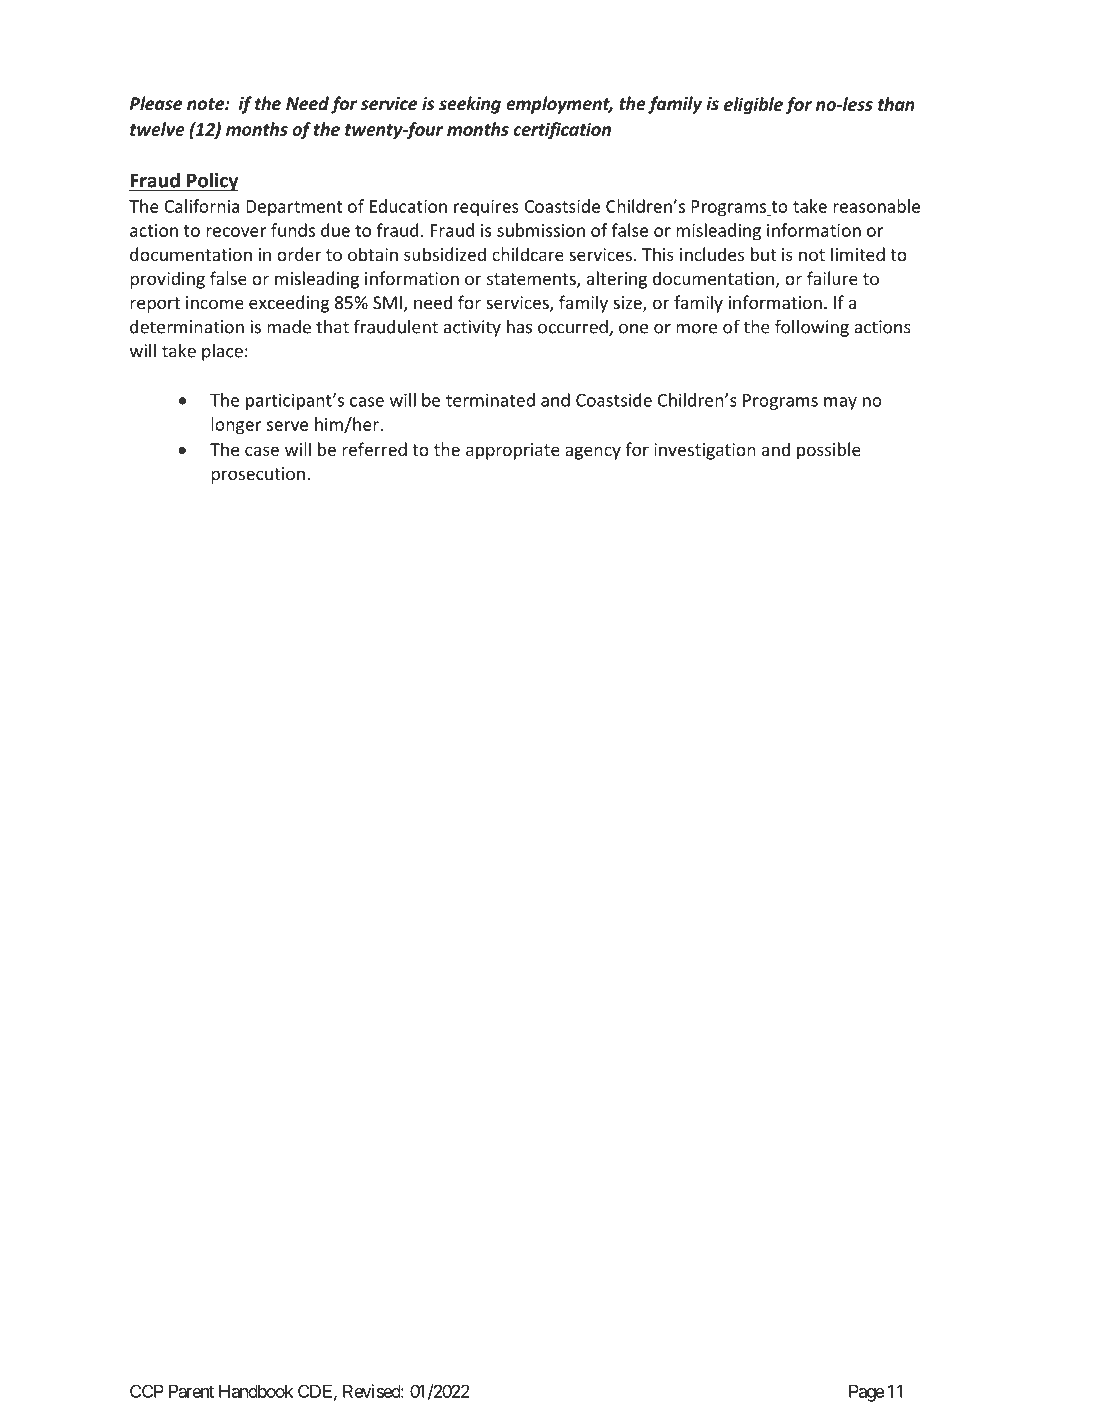 This screenshot has height=1422, width=1099. Describe the element at coordinates (374, 449) in the screenshot. I see `referred` at that location.
